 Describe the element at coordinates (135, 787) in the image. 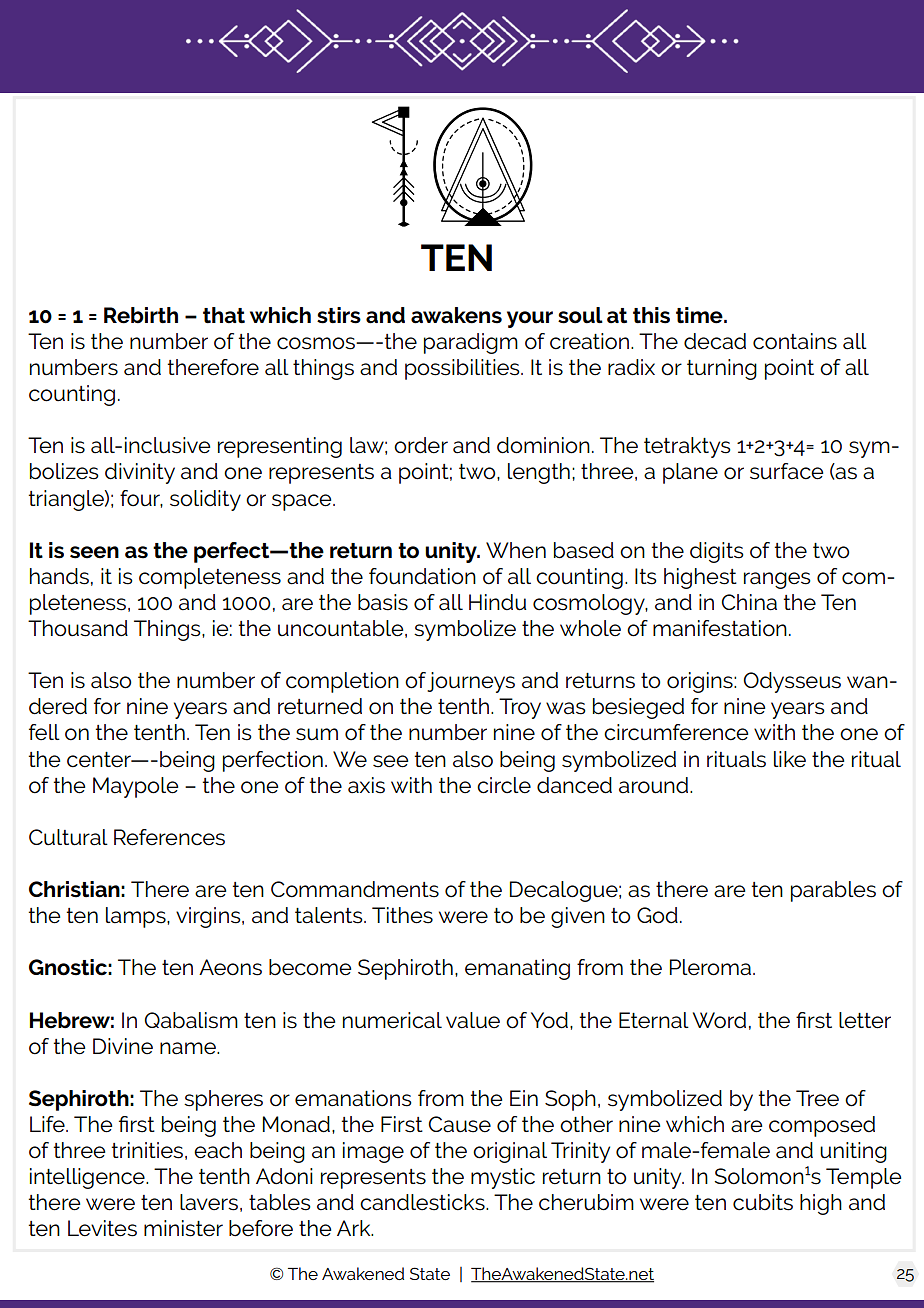

I see `Maypole` at that location.
